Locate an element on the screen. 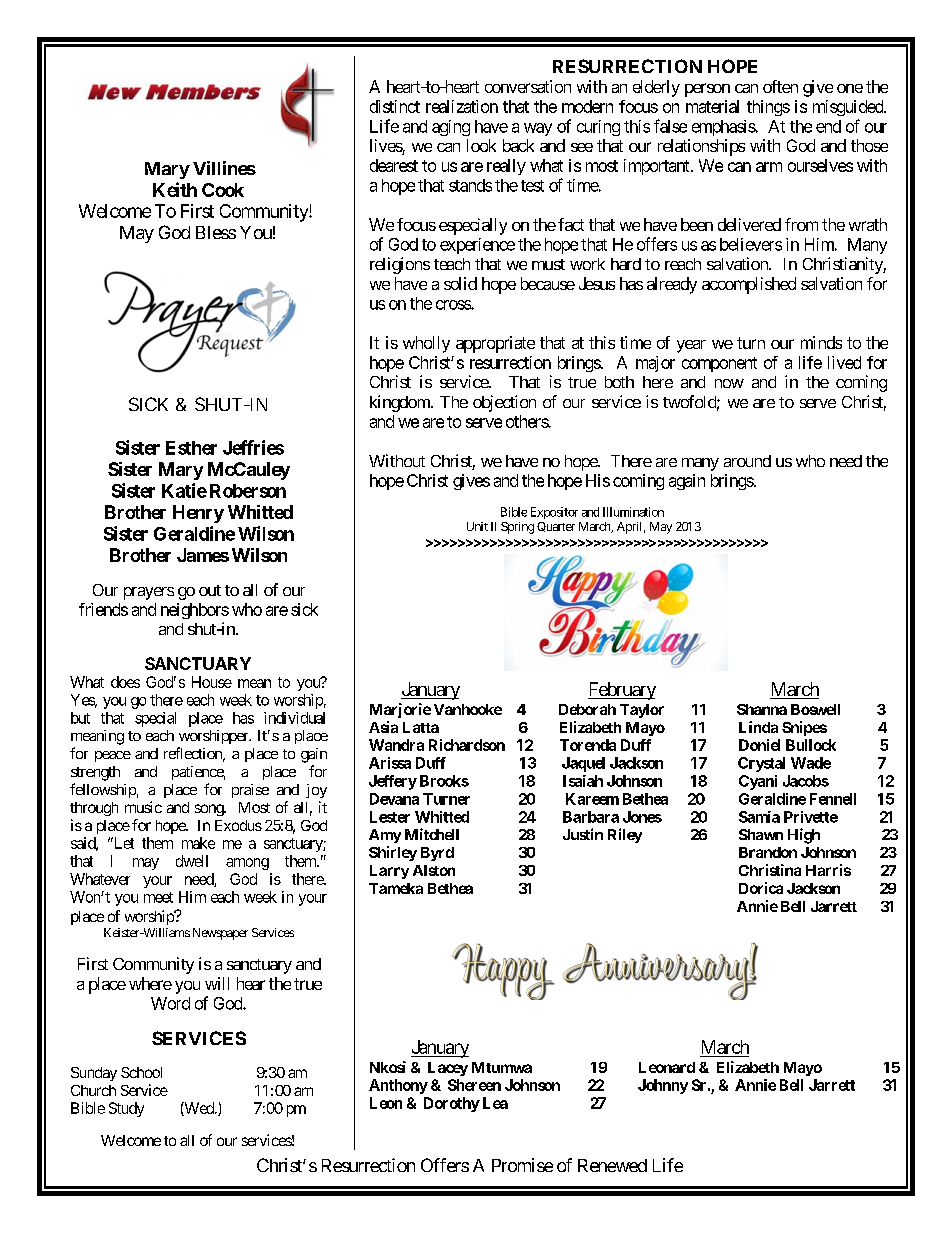 The height and width of the screenshot is (1233, 952). Keith is located at coordinates (175, 189).
